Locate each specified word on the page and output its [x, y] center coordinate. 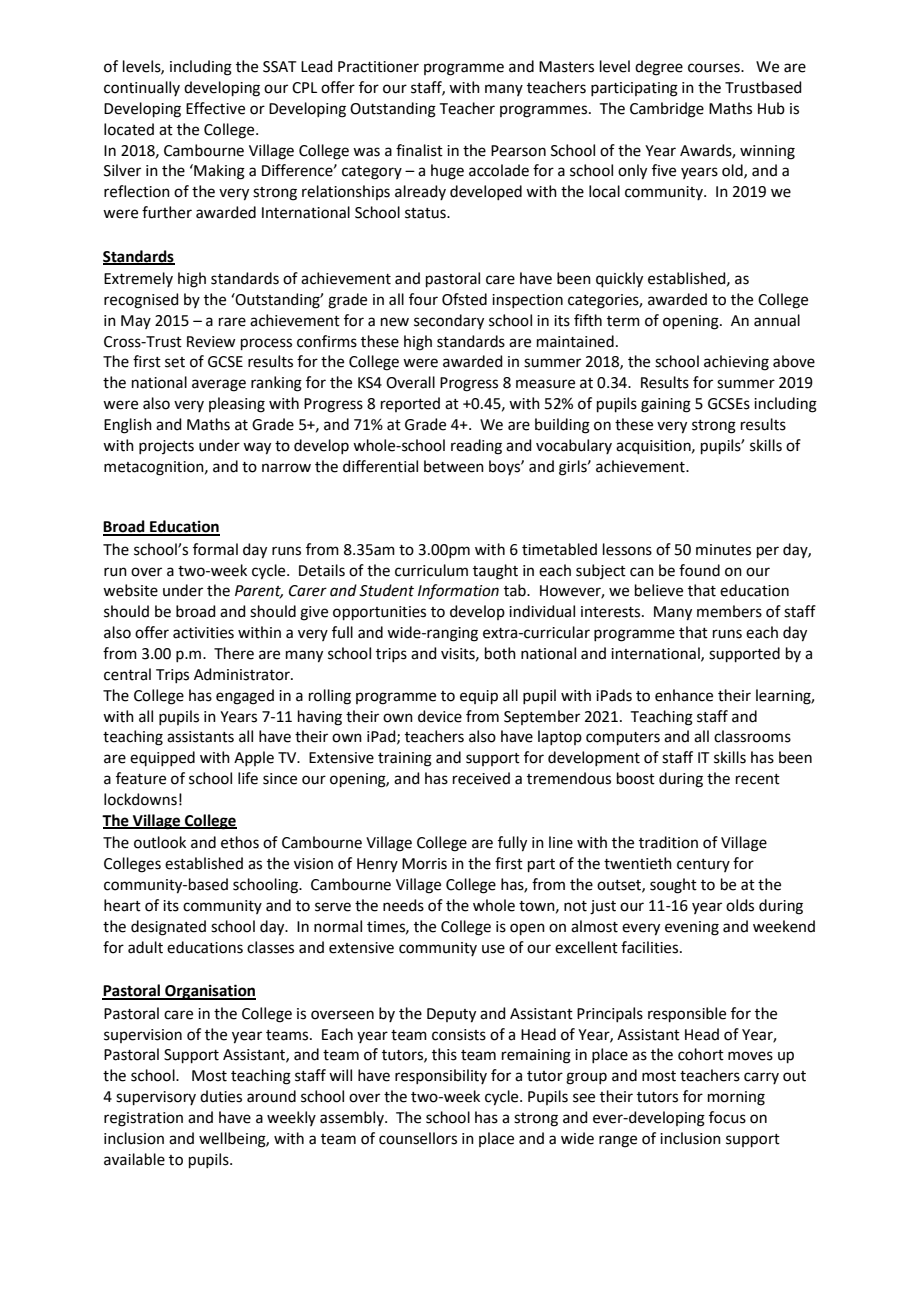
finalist [419, 150]
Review [211, 342]
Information [458, 592]
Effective [215, 108]
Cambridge [667, 110]
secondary [449, 322]
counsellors [418, 1138]
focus [727, 1117]
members [729, 611]
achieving [736, 363]
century [703, 865]
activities [203, 633]
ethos [240, 842]
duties [221, 1096]
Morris [424, 864]
